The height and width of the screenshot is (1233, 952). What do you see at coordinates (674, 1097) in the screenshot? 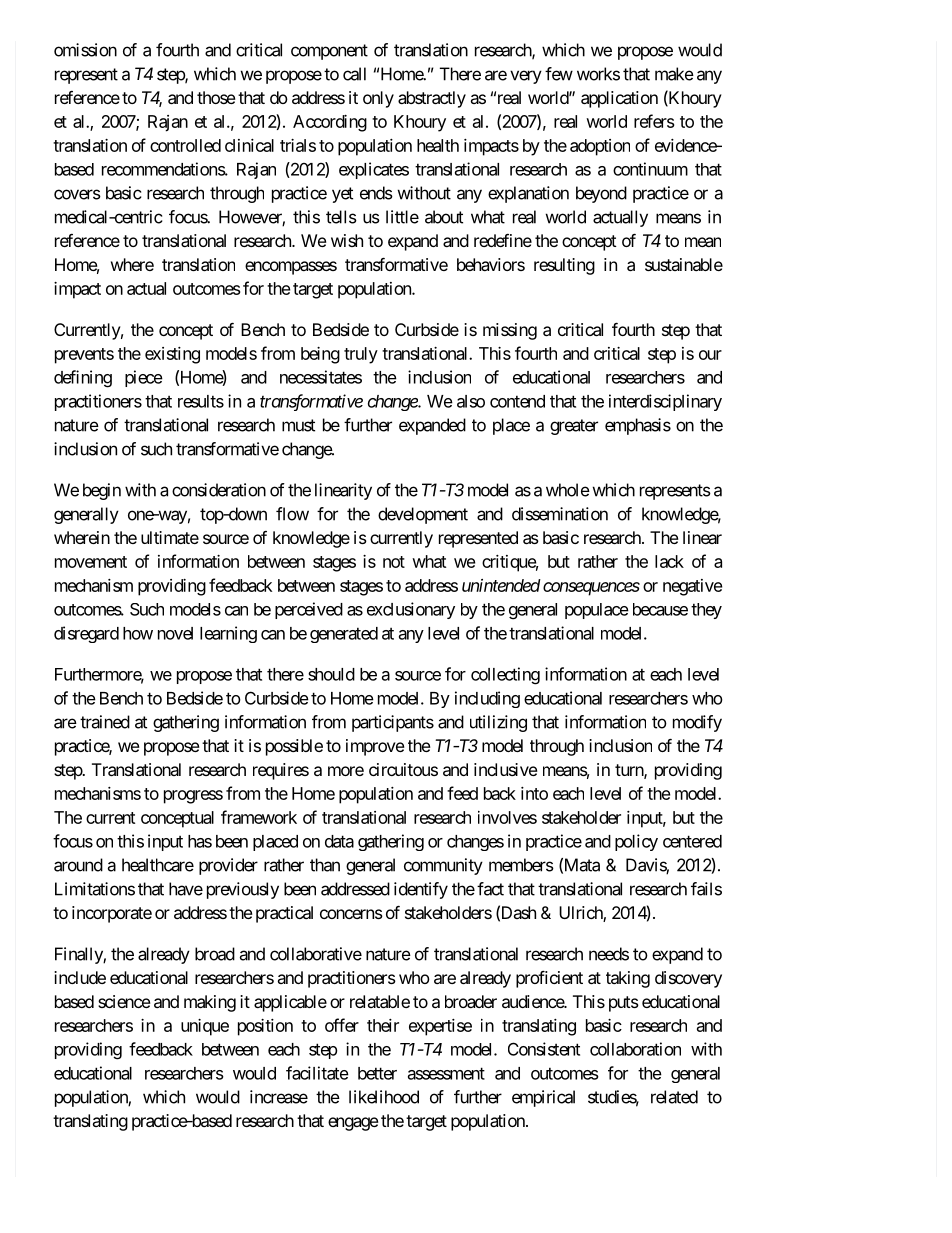
I see `related` at bounding box center [674, 1097].
